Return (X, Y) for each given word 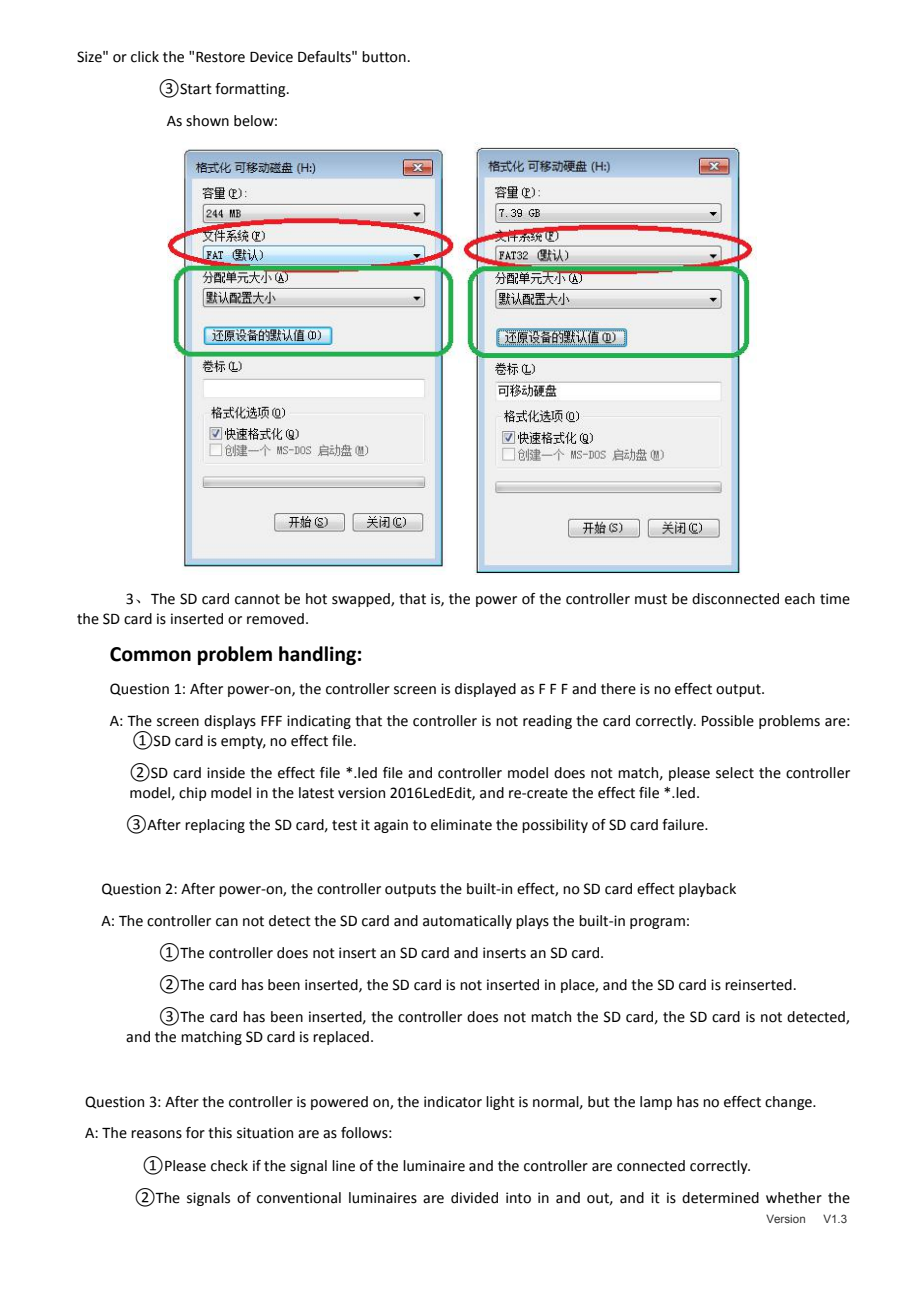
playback (707, 890)
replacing (215, 826)
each (800, 599)
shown (207, 121)
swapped (362, 600)
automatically (467, 922)
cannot (257, 599)
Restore (220, 57)
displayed (485, 690)
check (229, 1166)
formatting (251, 90)
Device (271, 57)
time (835, 599)
